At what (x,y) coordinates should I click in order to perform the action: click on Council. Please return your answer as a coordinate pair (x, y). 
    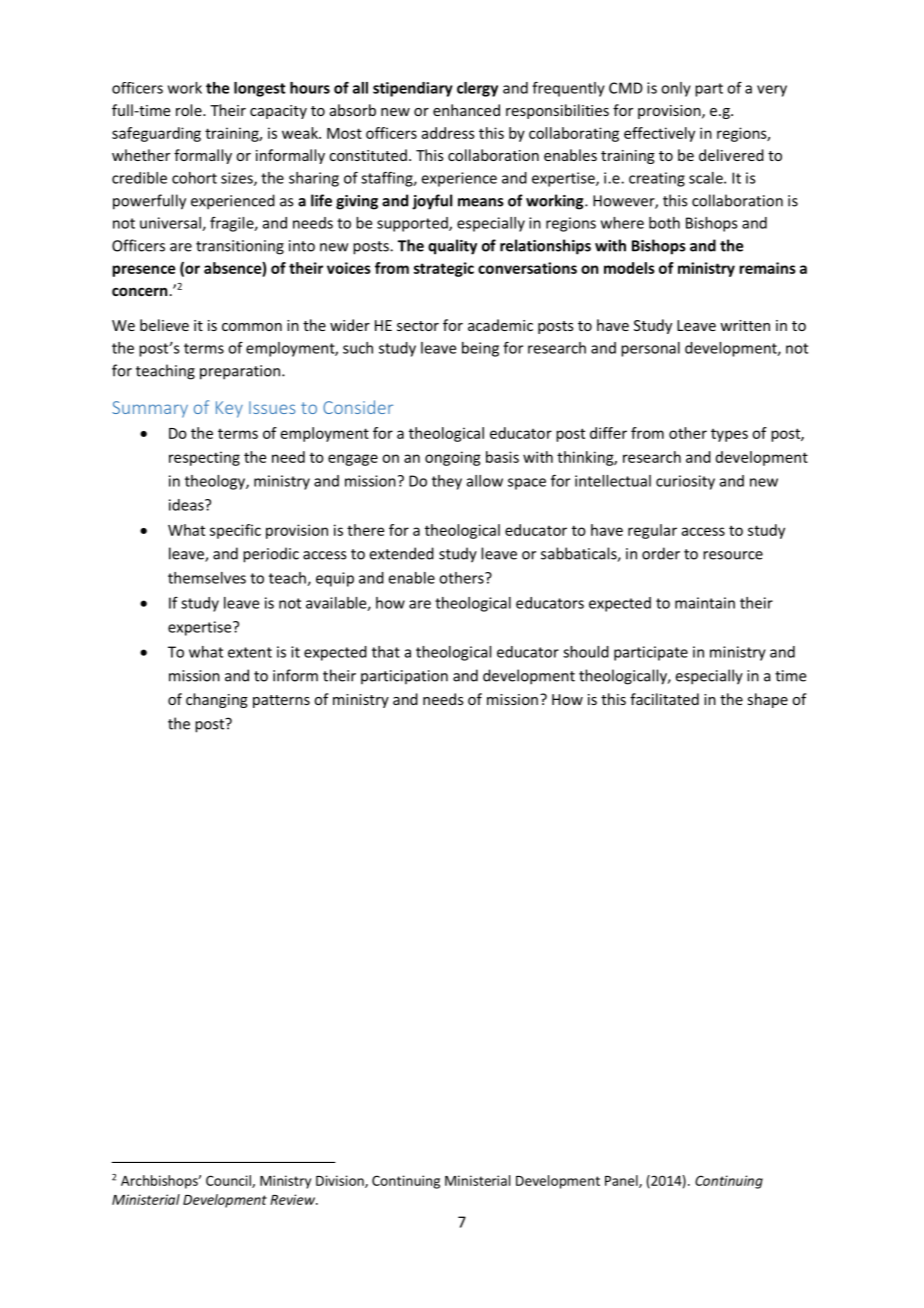
    Looking at the image, I should click on (229, 1181).
